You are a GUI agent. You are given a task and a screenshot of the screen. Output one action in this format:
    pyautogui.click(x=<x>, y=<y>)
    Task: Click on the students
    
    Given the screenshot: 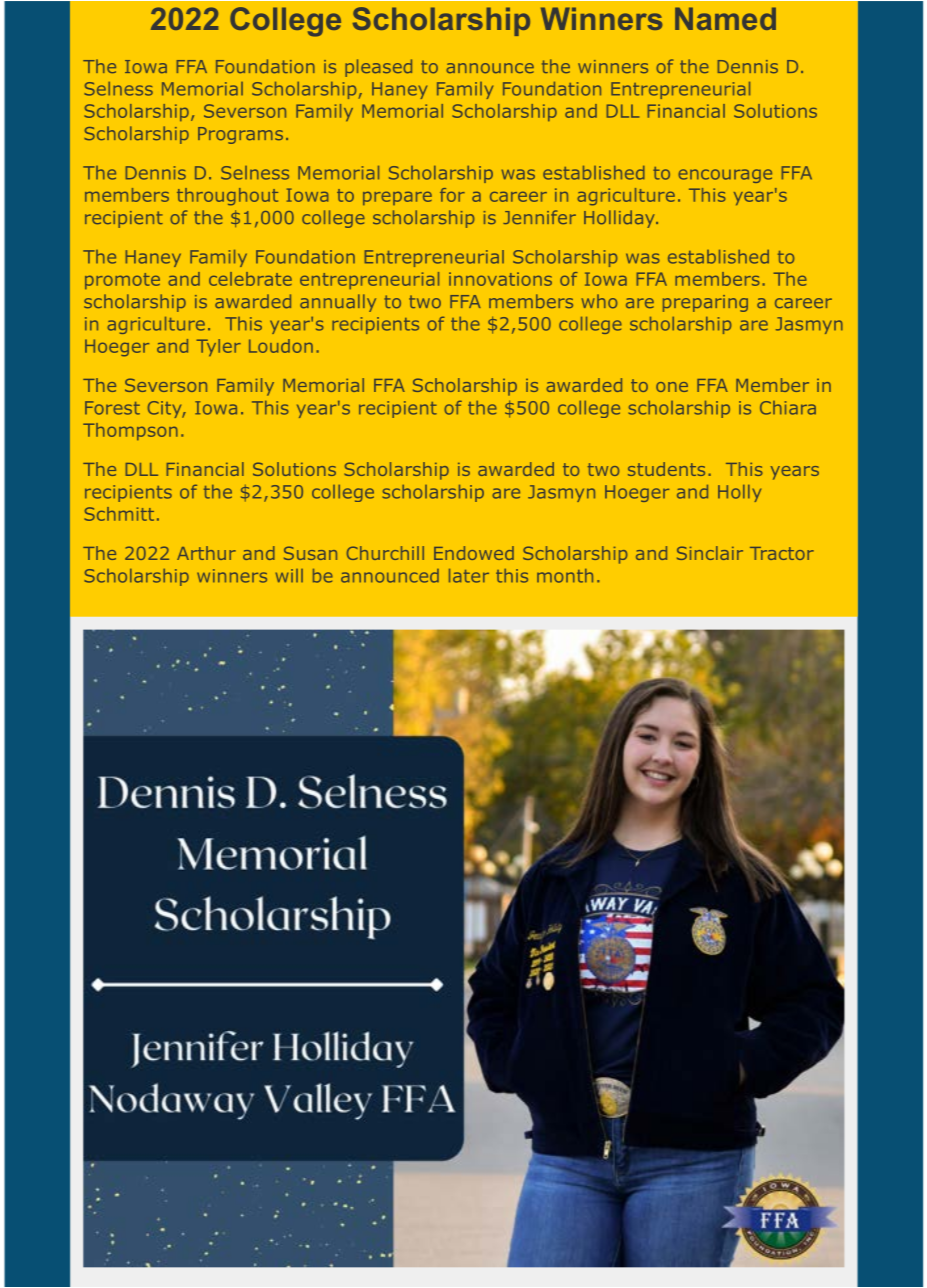 What is the action you would take?
    pyautogui.click(x=666, y=469)
